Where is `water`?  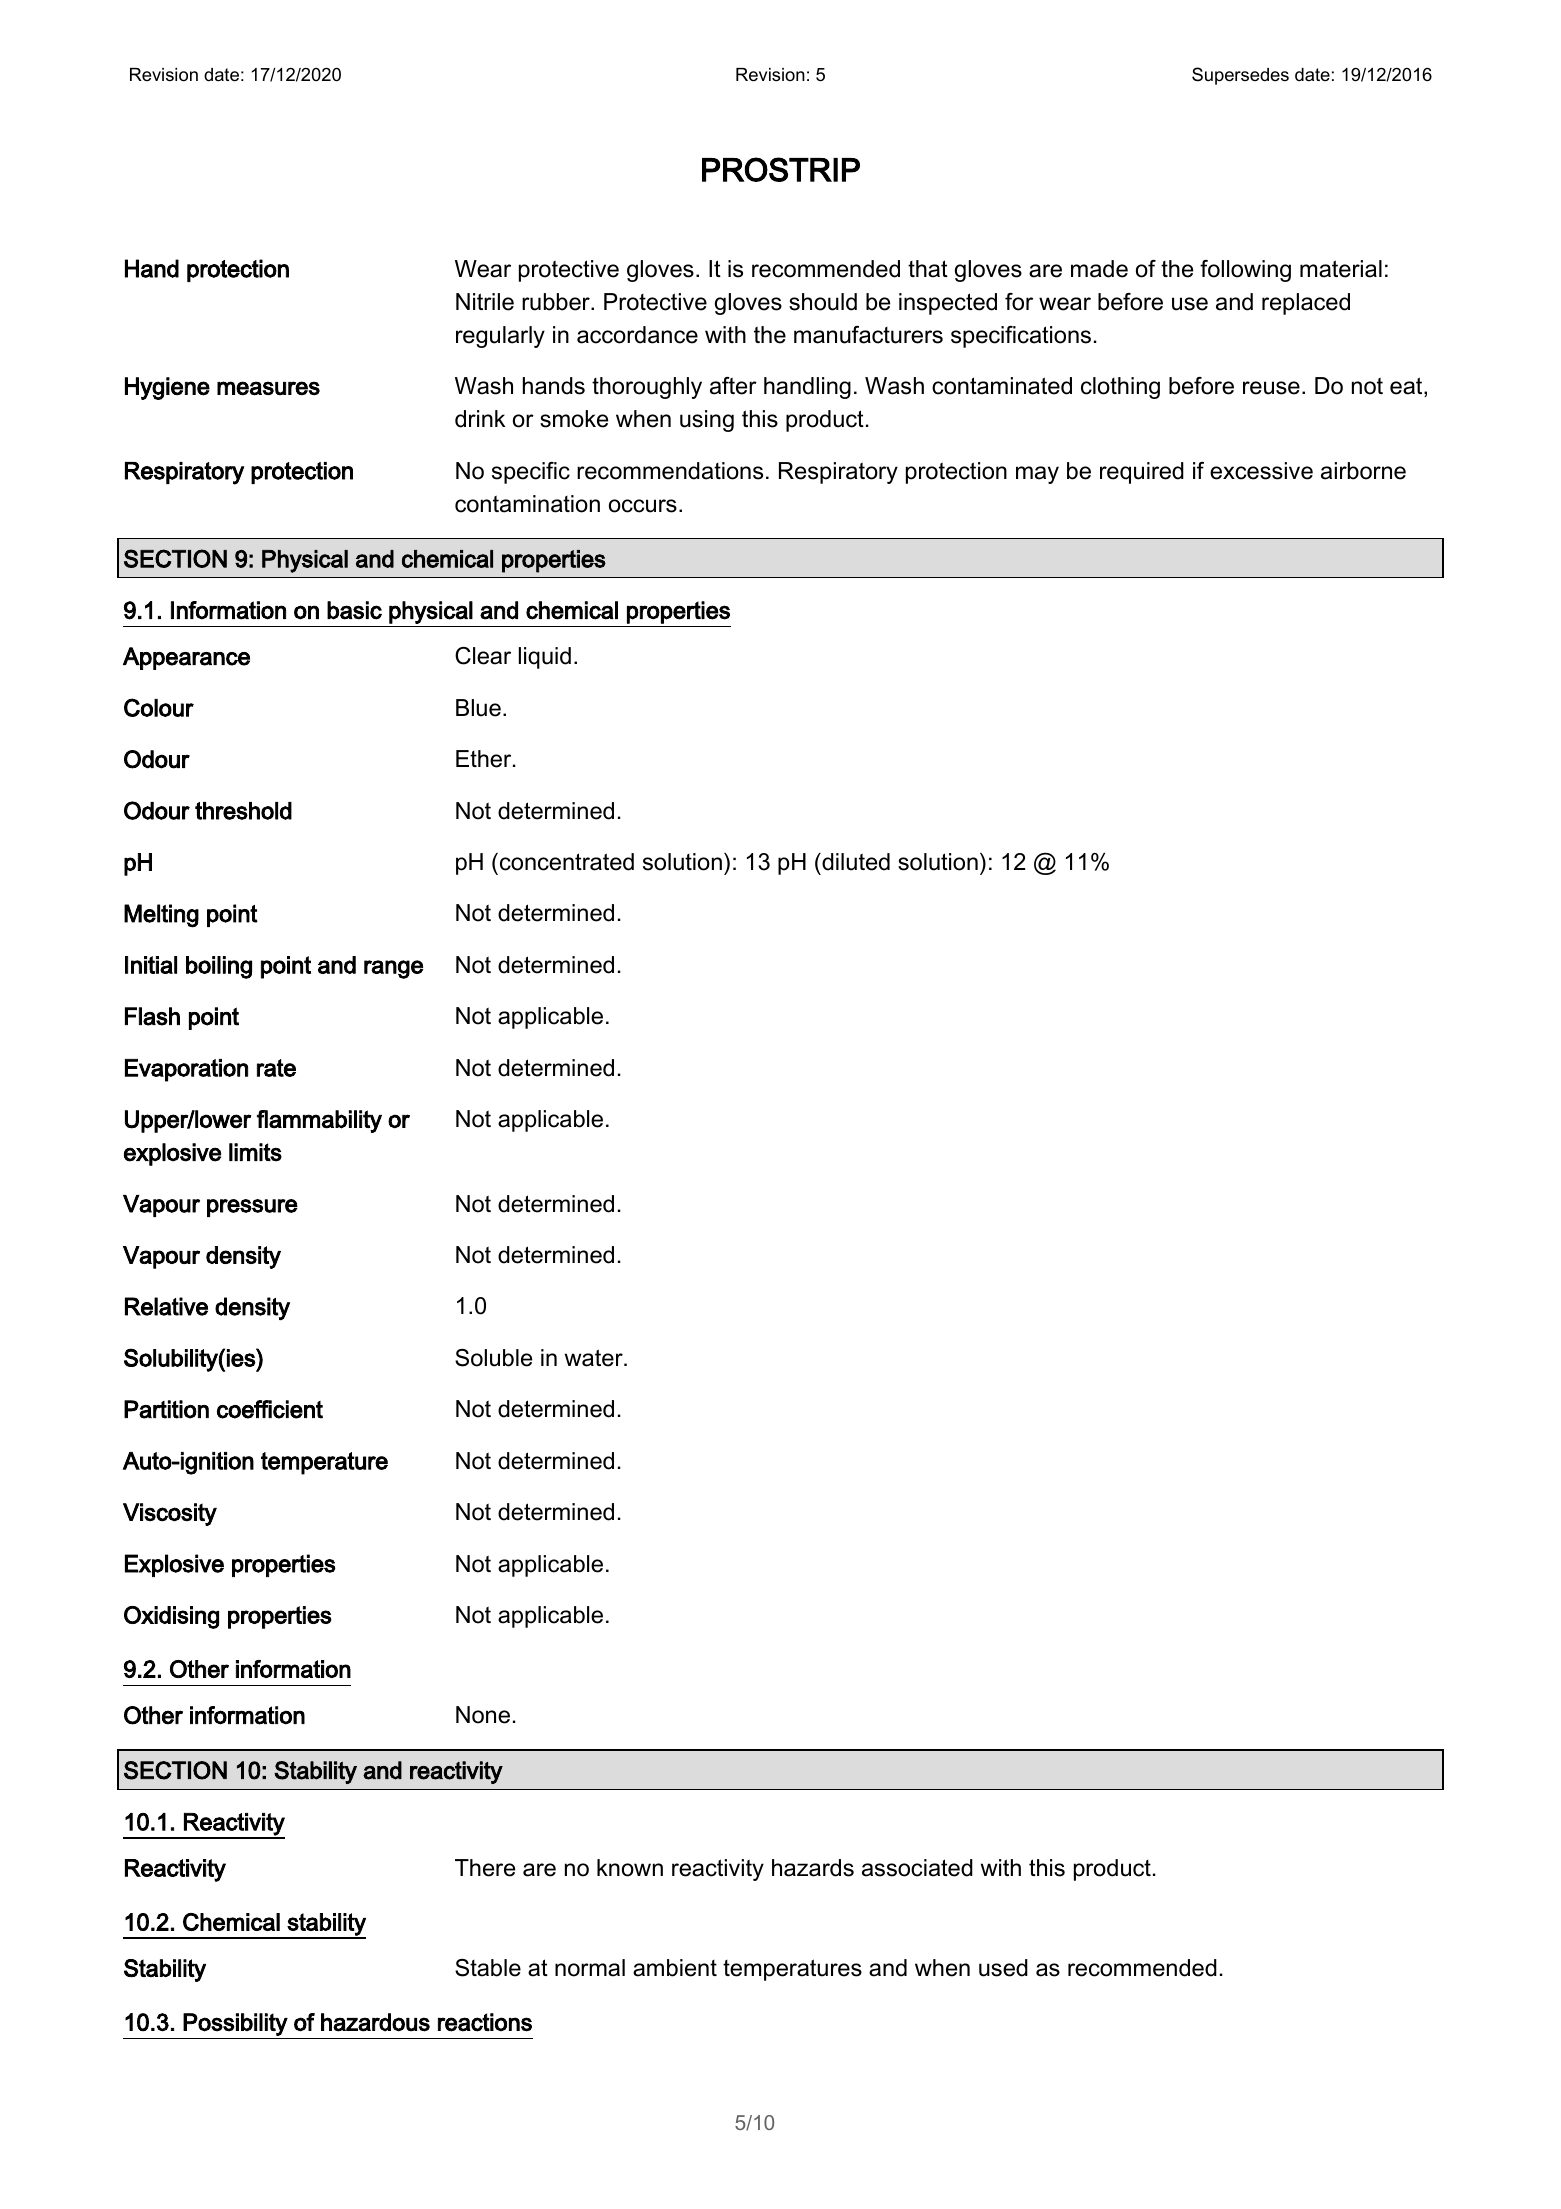
water is located at coordinates (595, 1358).
